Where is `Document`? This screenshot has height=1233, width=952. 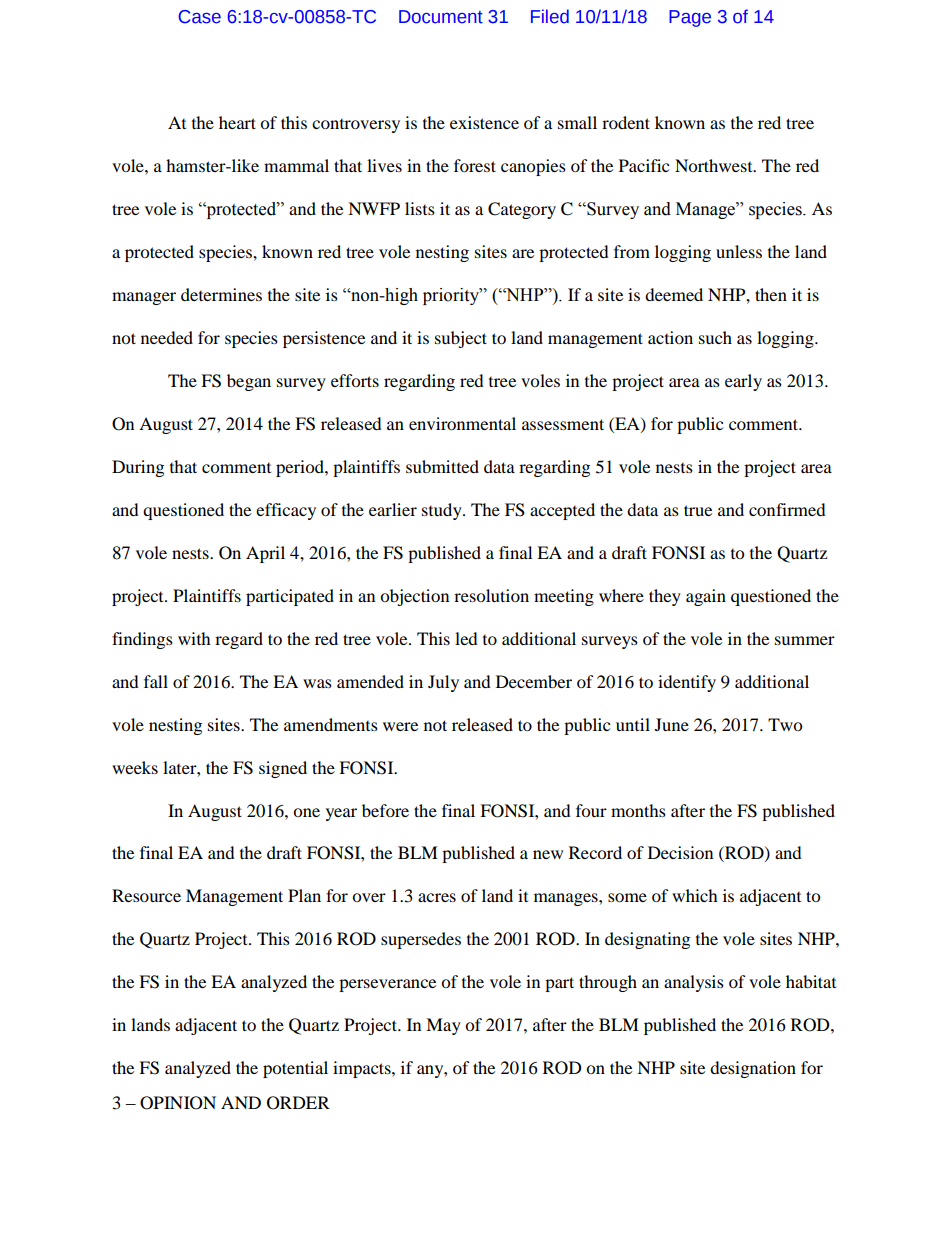 Document is located at coordinates (441, 17).
